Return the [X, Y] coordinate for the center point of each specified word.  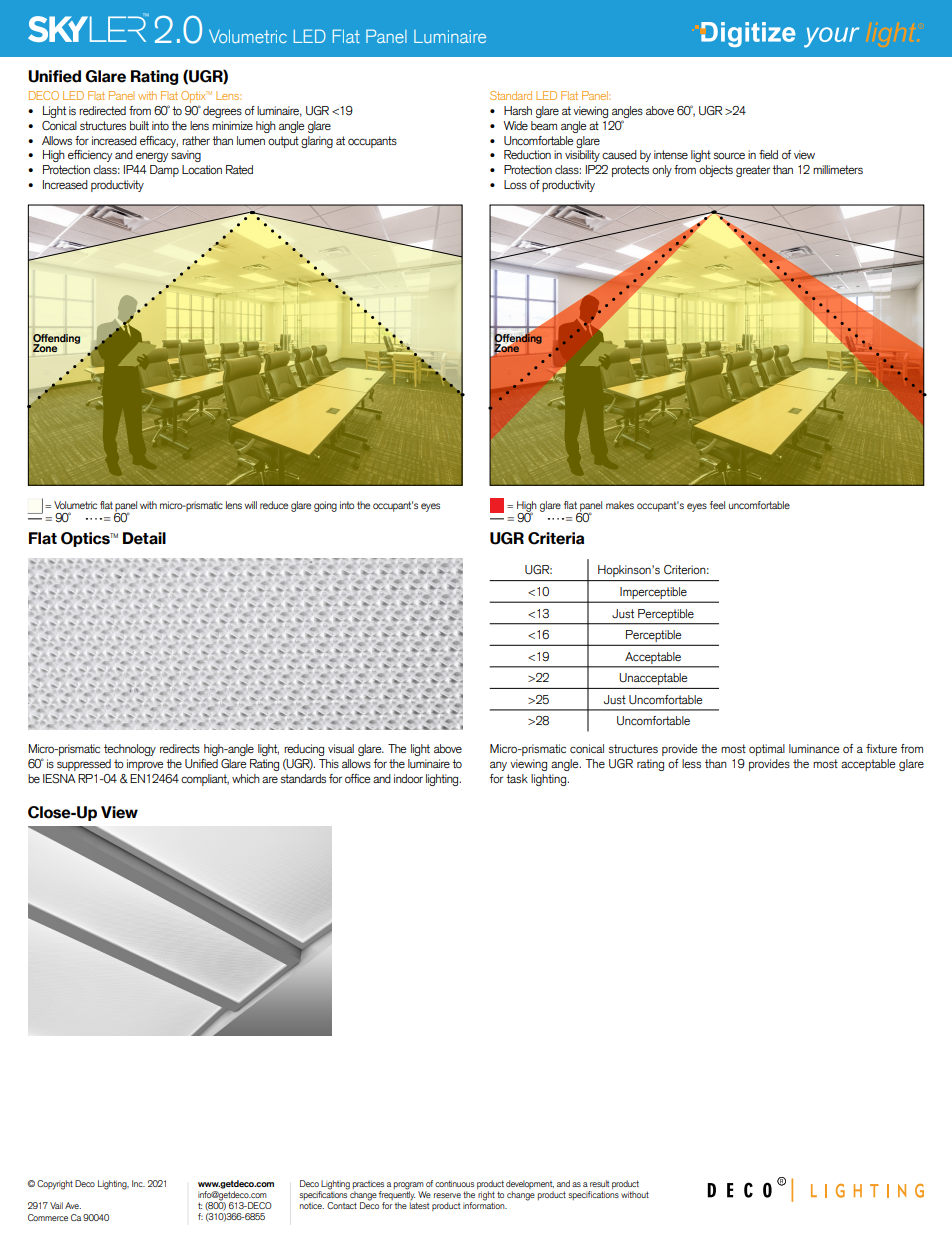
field [768, 154]
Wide [515, 125]
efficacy [159, 142]
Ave [73, 1205]
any [498, 766]
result [599, 1183]
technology [130, 750]
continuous [454, 1183]
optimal [767, 750]
